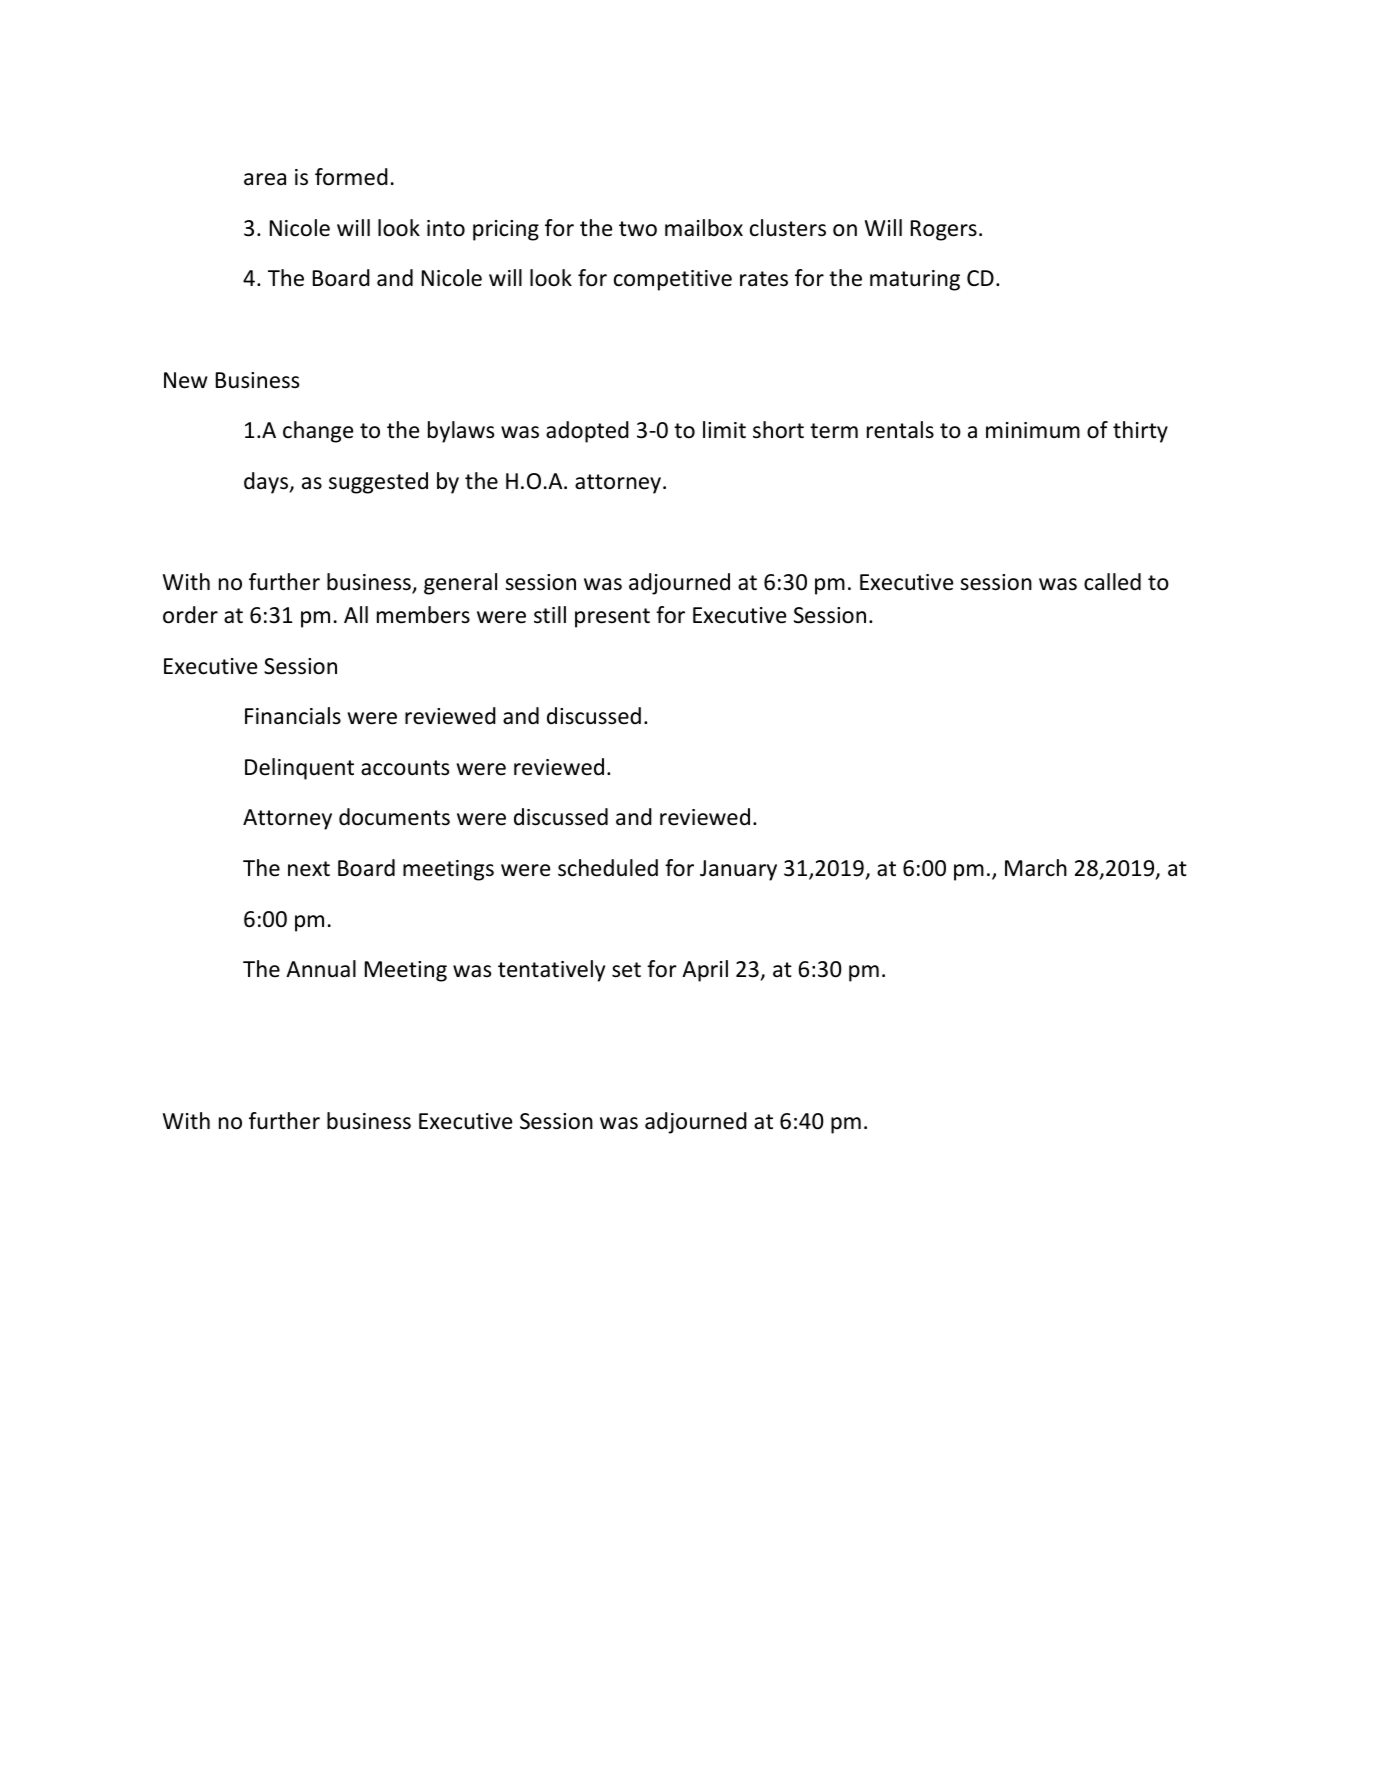  I want to click on two, so click(638, 229).
